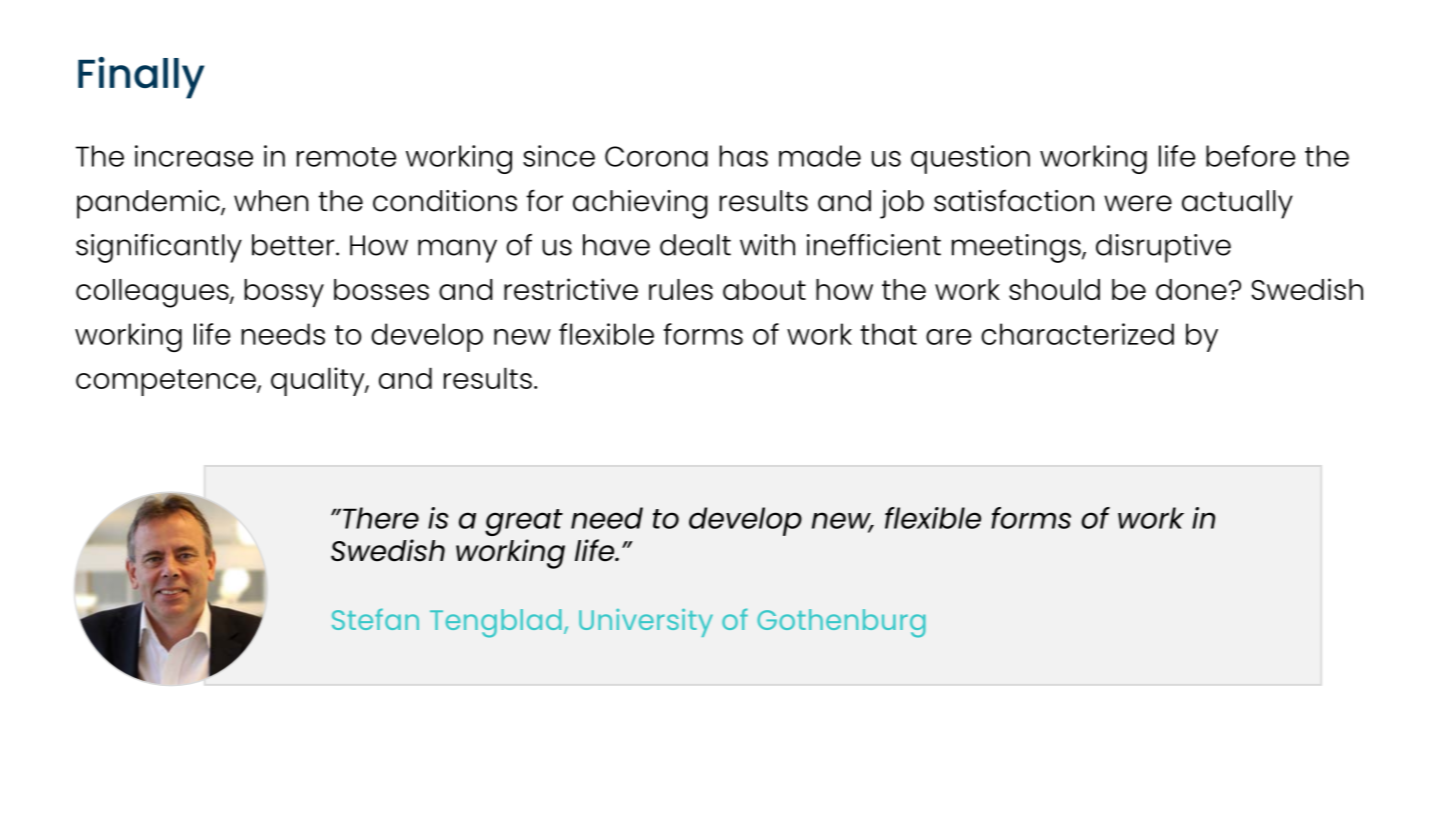  Describe the element at coordinates (1077, 334) in the image. I see `characterized` at that location.
